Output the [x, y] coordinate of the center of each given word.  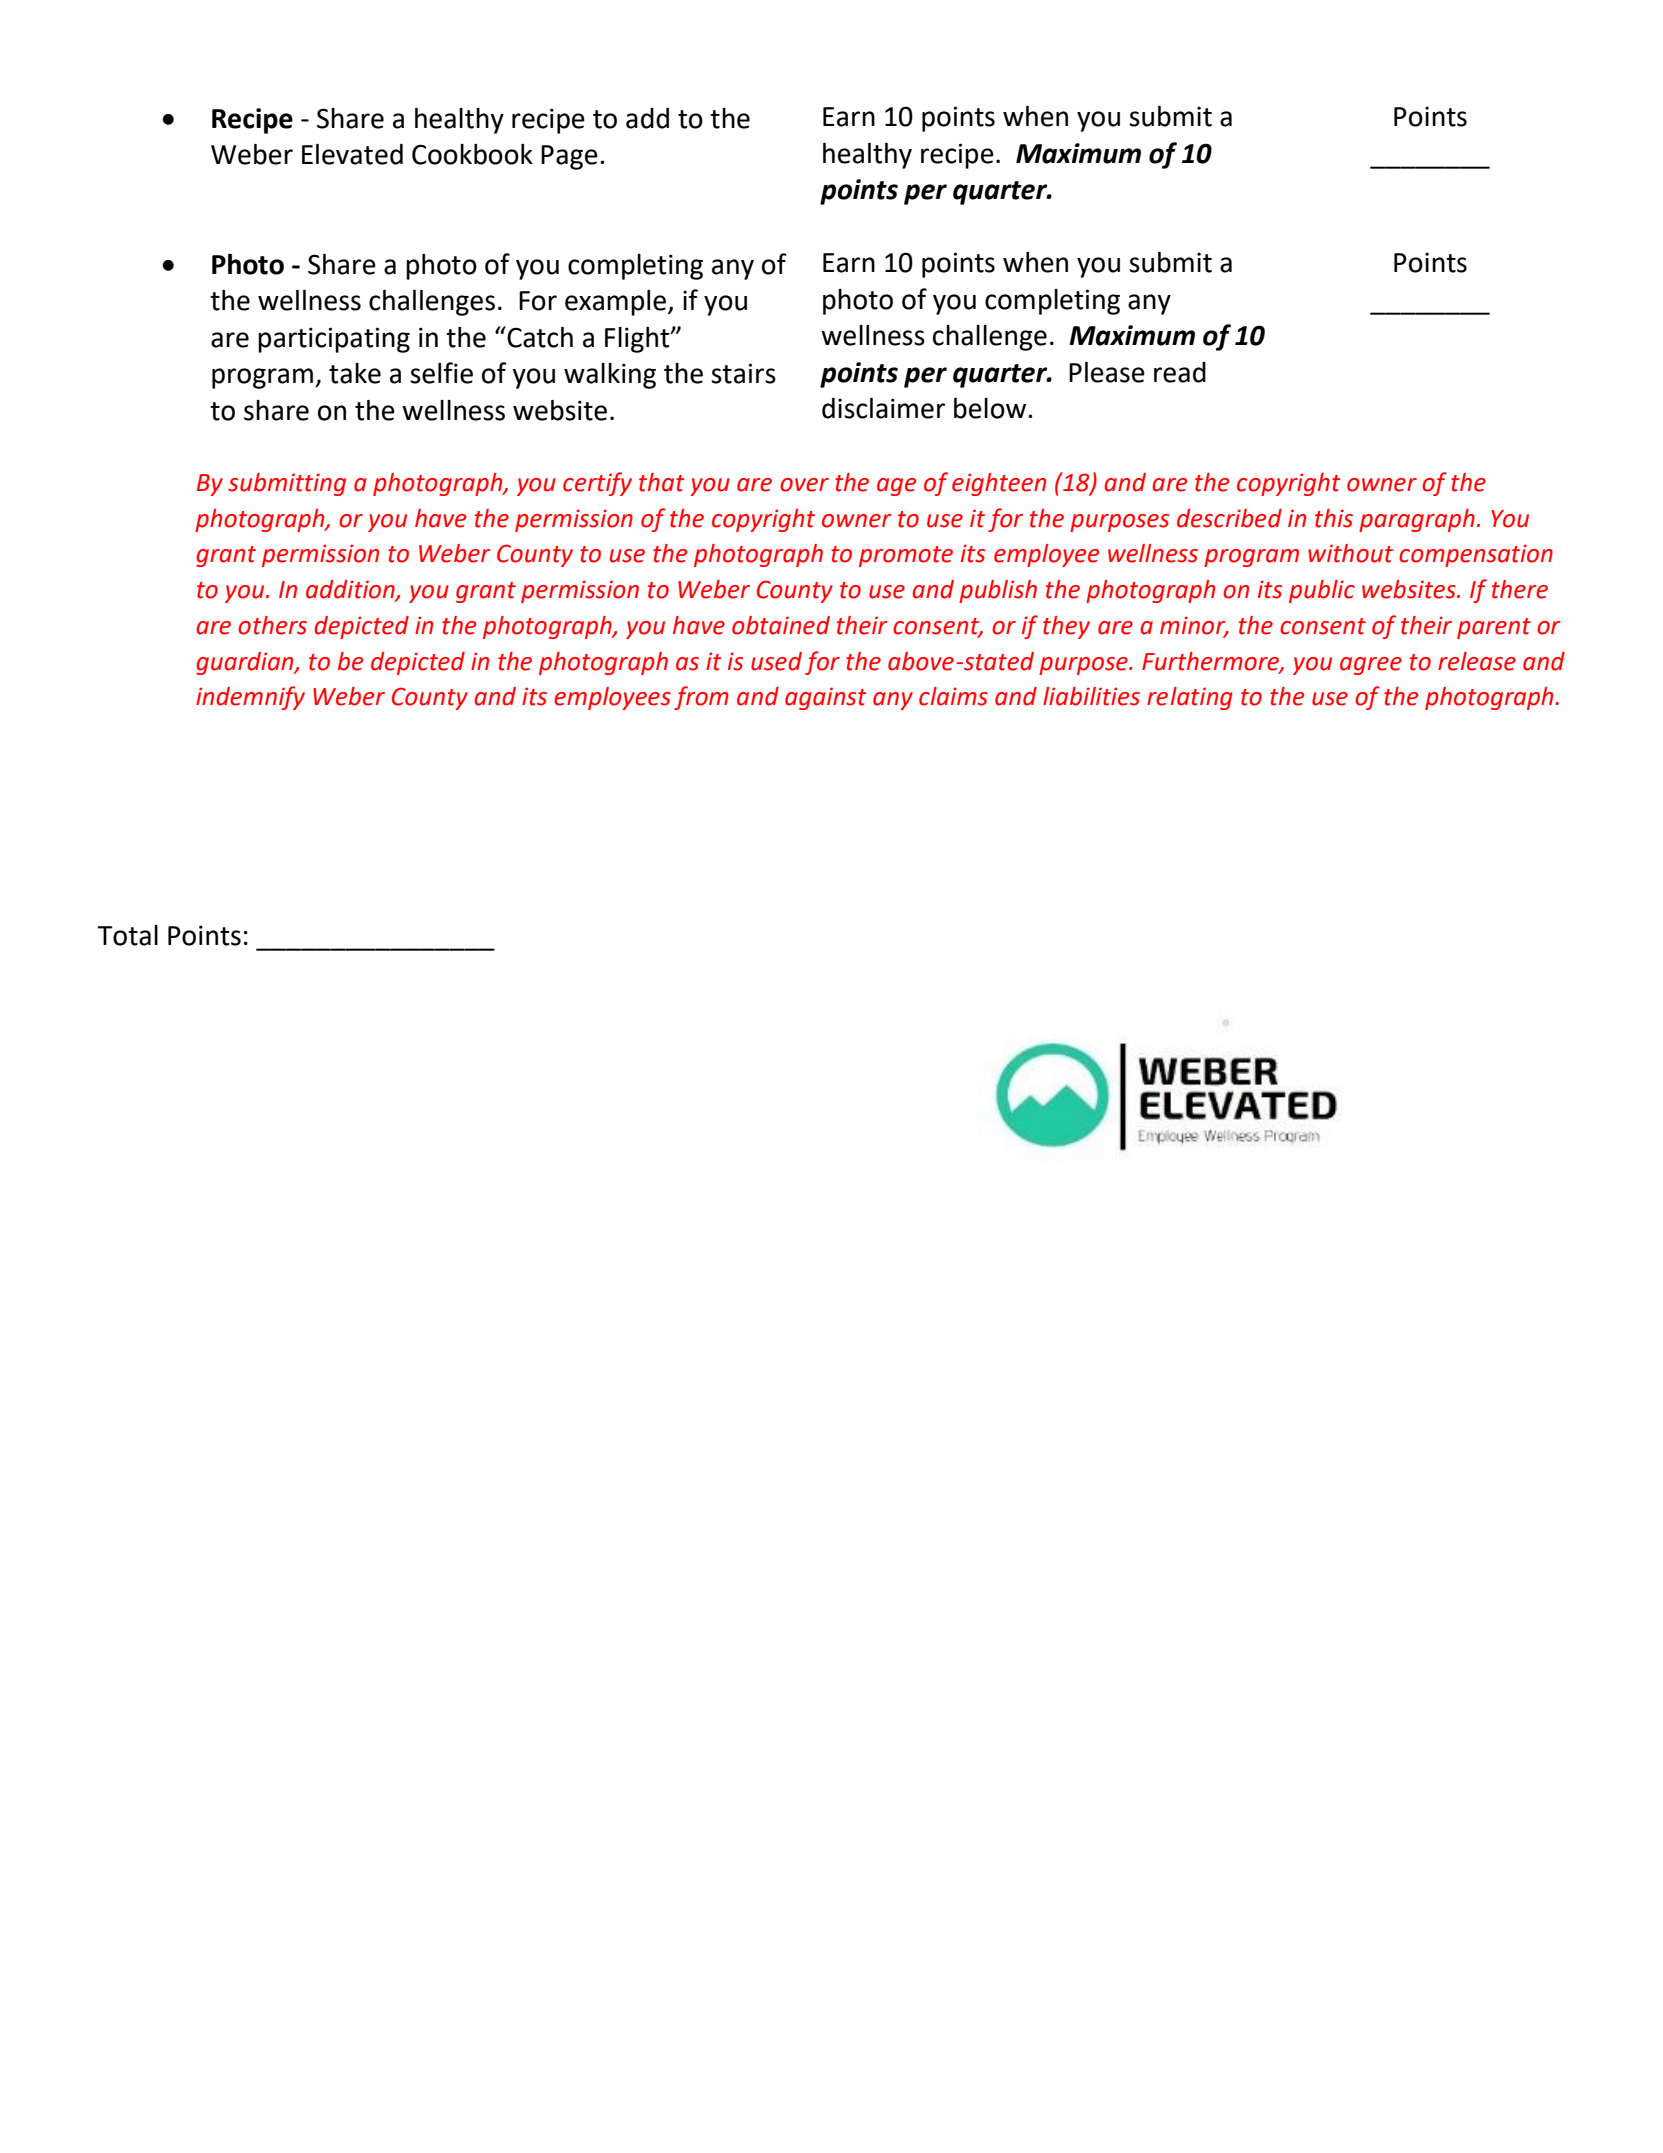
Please [1107, 372]
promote [906, 556]
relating [1190, 698]
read [1180, 372]
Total [127, 935]
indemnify [250, 698]
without [1350, 553]
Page [569, 157]
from [701, 698]
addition [351, 590]
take [355, 373]
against [826, 698]
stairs [743, 373]
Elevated [352, 154]
